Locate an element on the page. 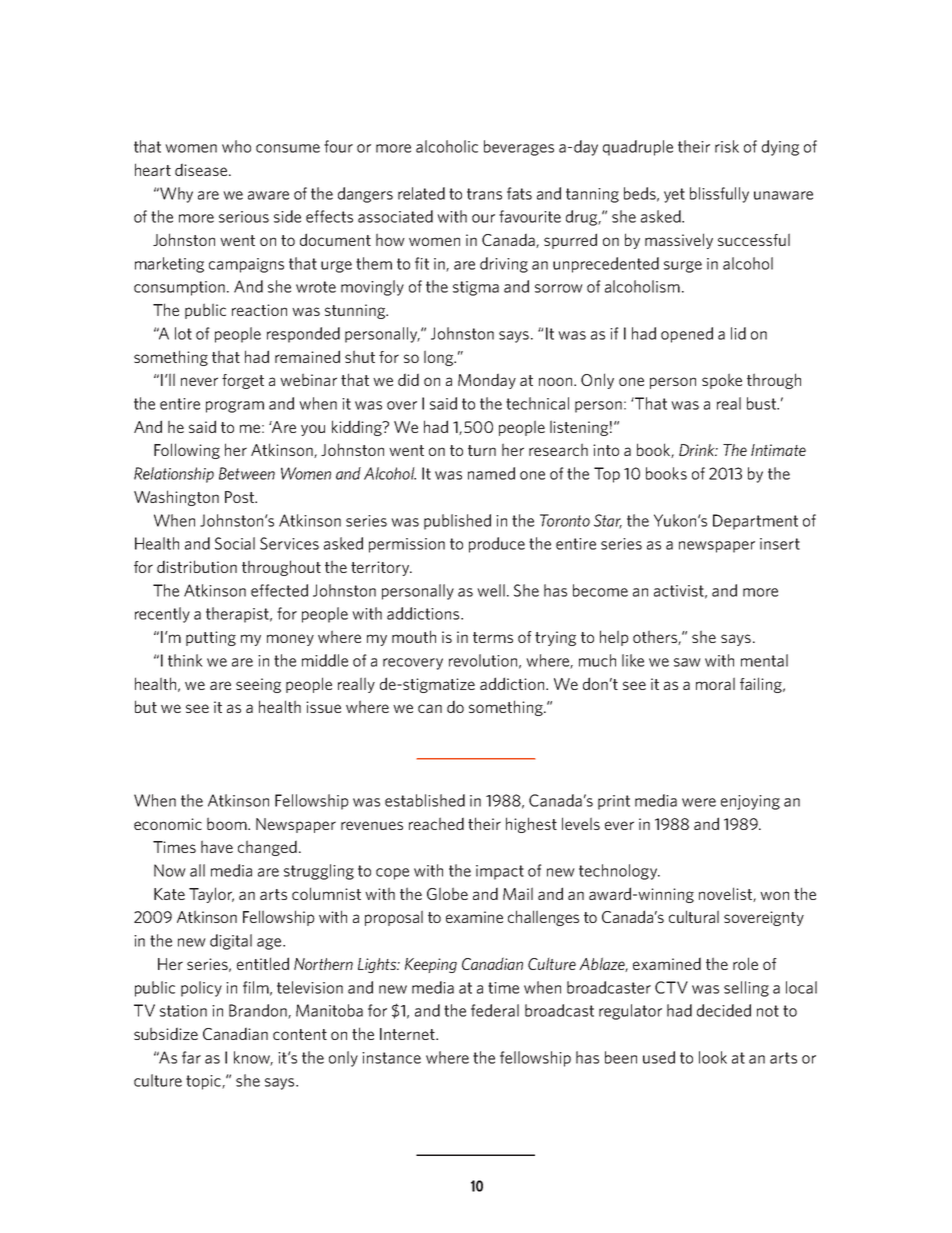  were is located at coordinates (699, 802).
